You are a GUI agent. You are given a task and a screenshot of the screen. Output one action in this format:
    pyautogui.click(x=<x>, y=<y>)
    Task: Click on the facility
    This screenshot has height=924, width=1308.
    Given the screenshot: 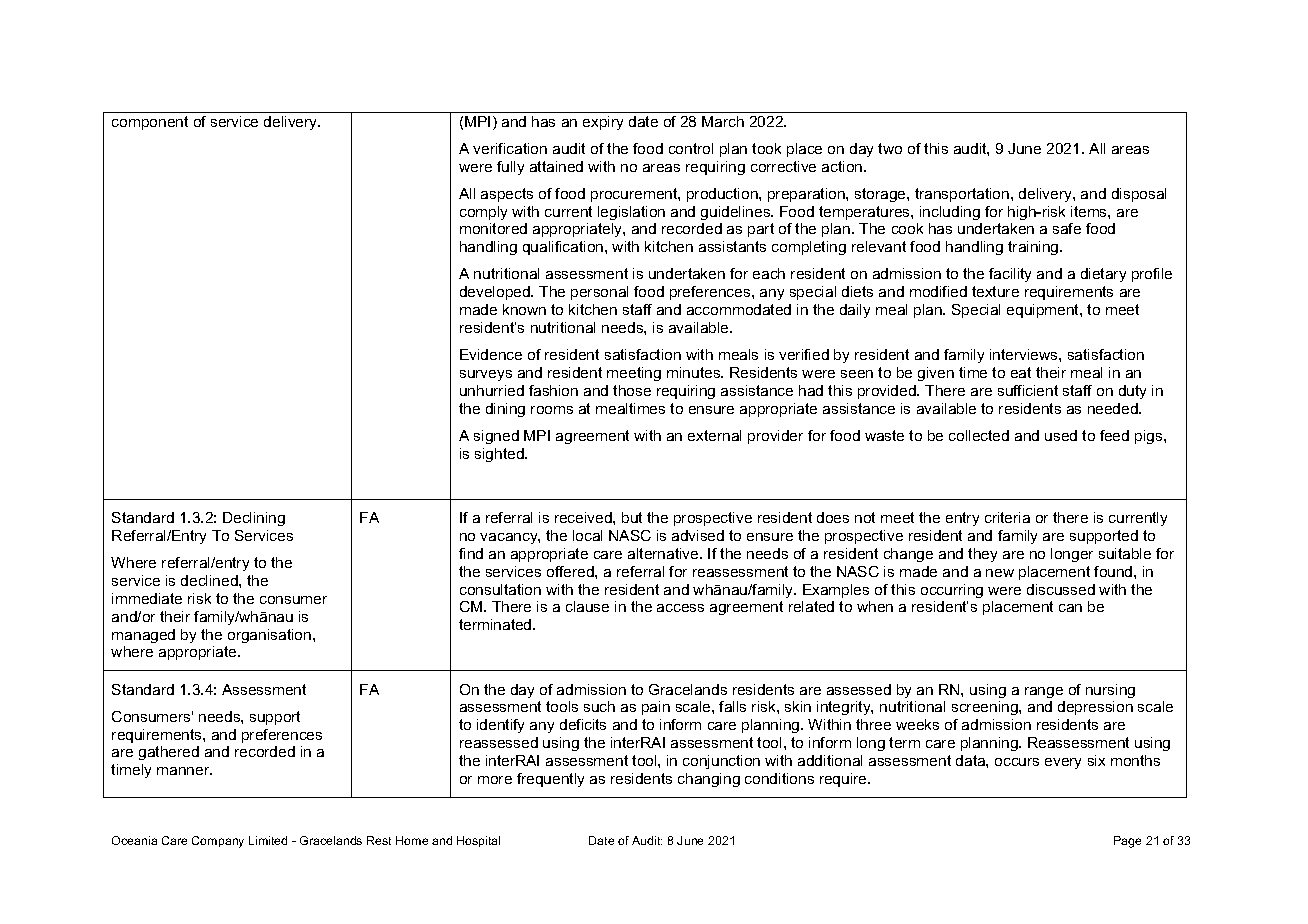 What is the action you would take?
    pyautogui.click(x=1010, y=275)
